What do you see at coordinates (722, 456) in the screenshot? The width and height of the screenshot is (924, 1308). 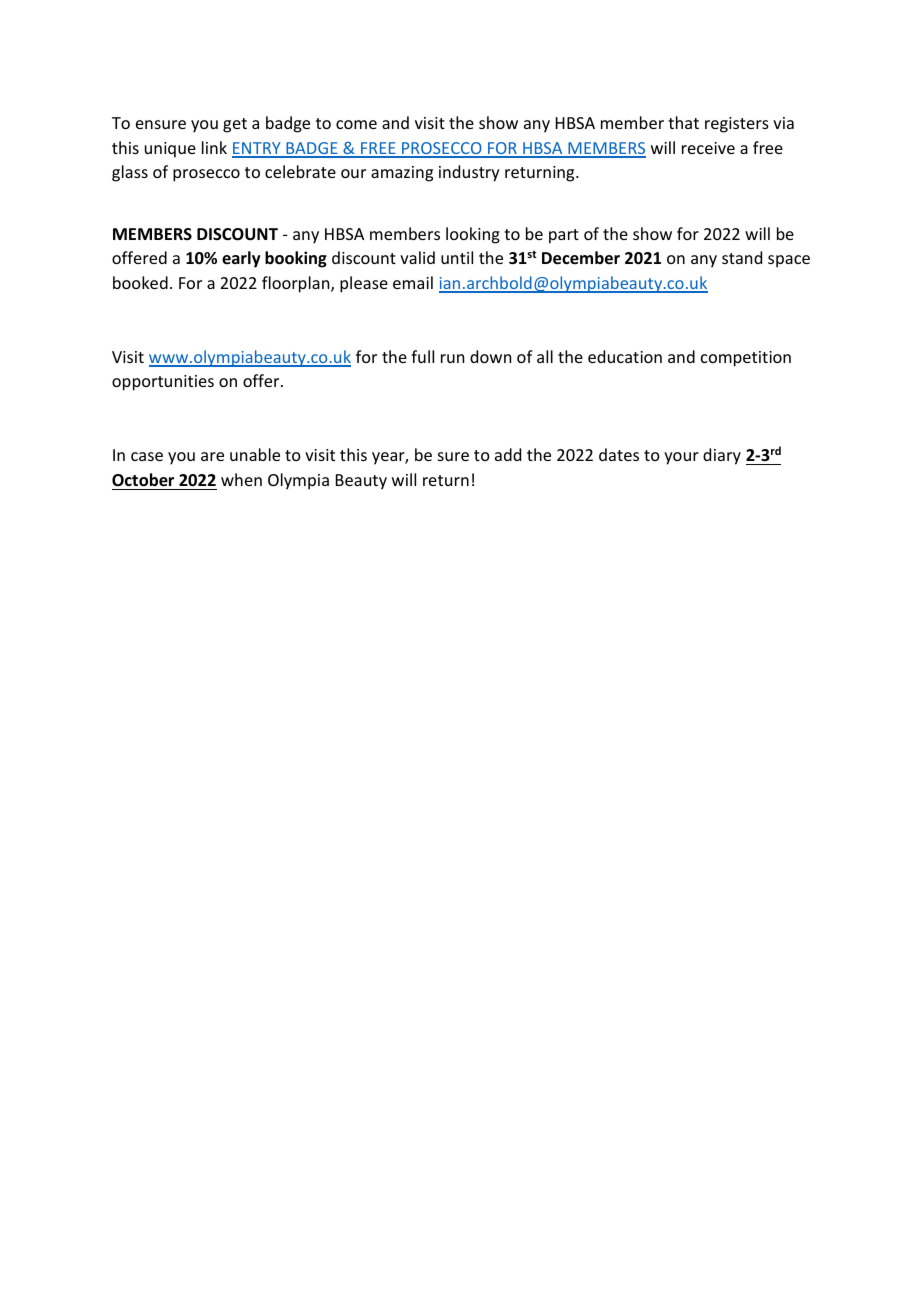 I see `diary` at bounding box center [722, 456].
